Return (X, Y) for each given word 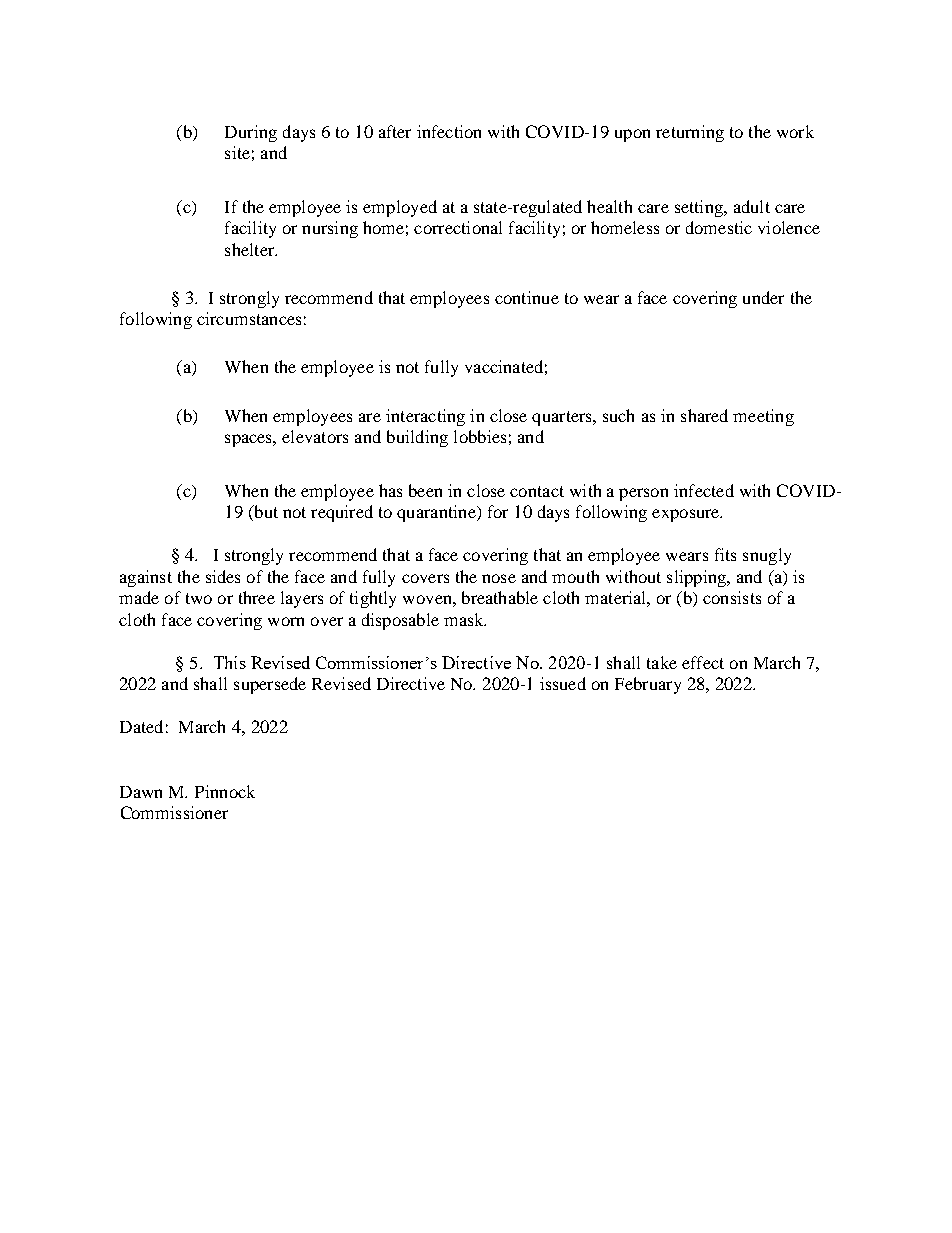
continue (527, 297)
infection (449, 131)
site (237, 152)
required (342, 513)
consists (732, 597)
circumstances (249, 318)
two (199, 598)
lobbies (480, 436)
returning (690, 133)
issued (563, 683)
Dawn (141, 792)
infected (704, 490)
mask (465, 619)
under (763, 297)
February (648, 685)
